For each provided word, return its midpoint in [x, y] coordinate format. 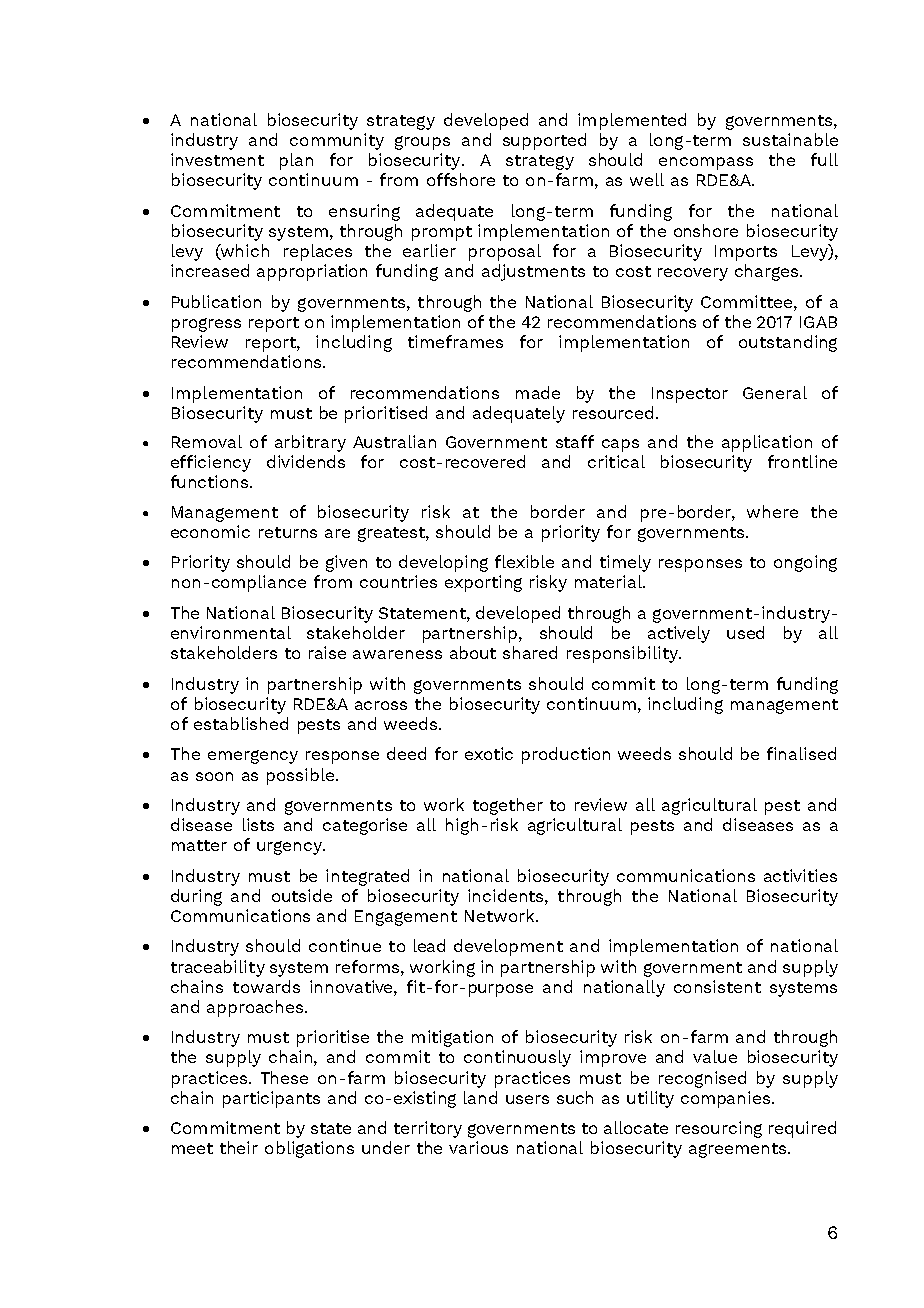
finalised [801, 753]
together [508, 806]
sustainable [790, 139]
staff [575, 441]
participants [271, 1099]
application [767, 443]
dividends [306, 461]
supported [544, 141]
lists [258, 824]
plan [296, 161]
